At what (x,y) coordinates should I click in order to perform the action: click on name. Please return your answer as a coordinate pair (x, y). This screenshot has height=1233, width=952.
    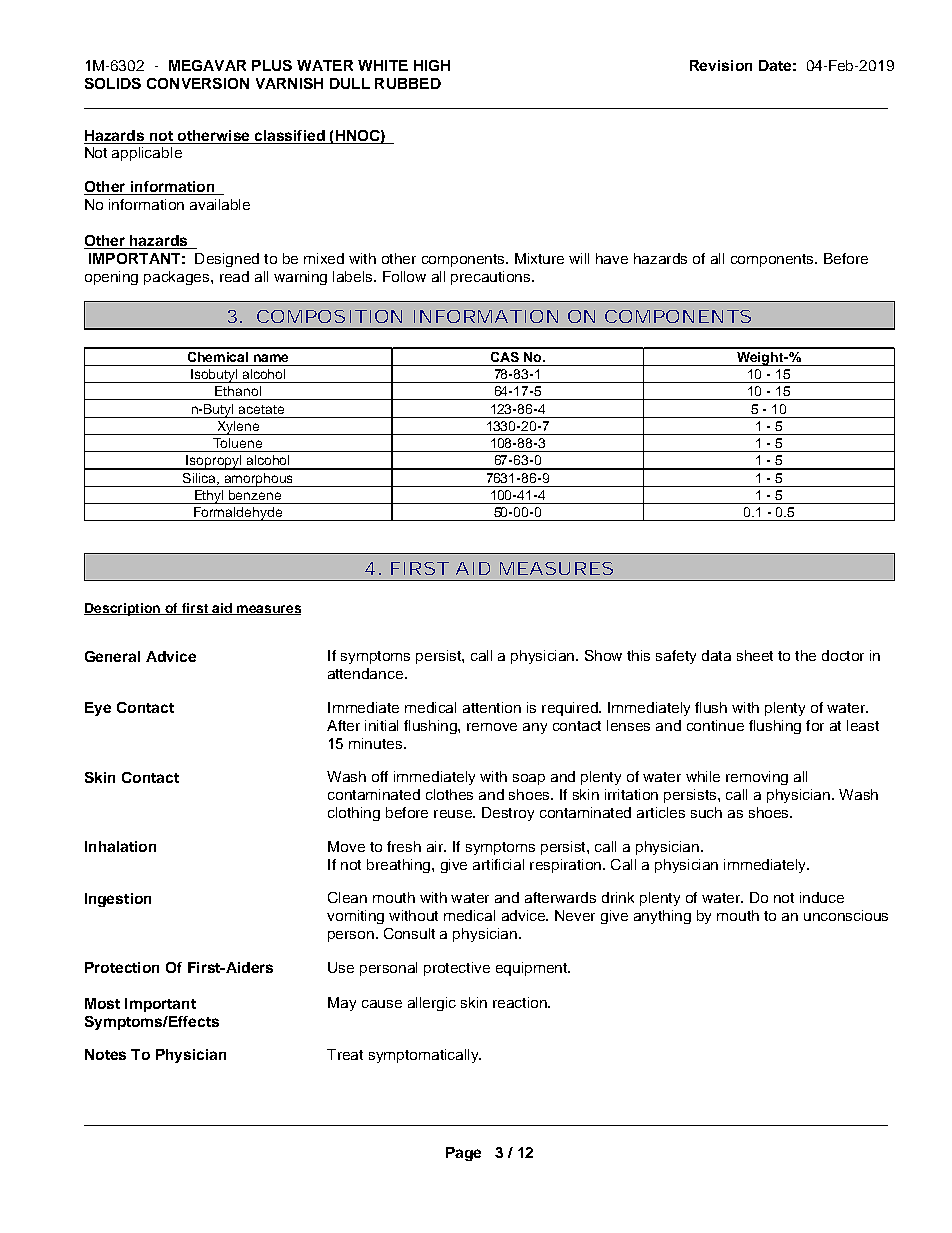
    Looking at the image, I should click on (271, 358).
